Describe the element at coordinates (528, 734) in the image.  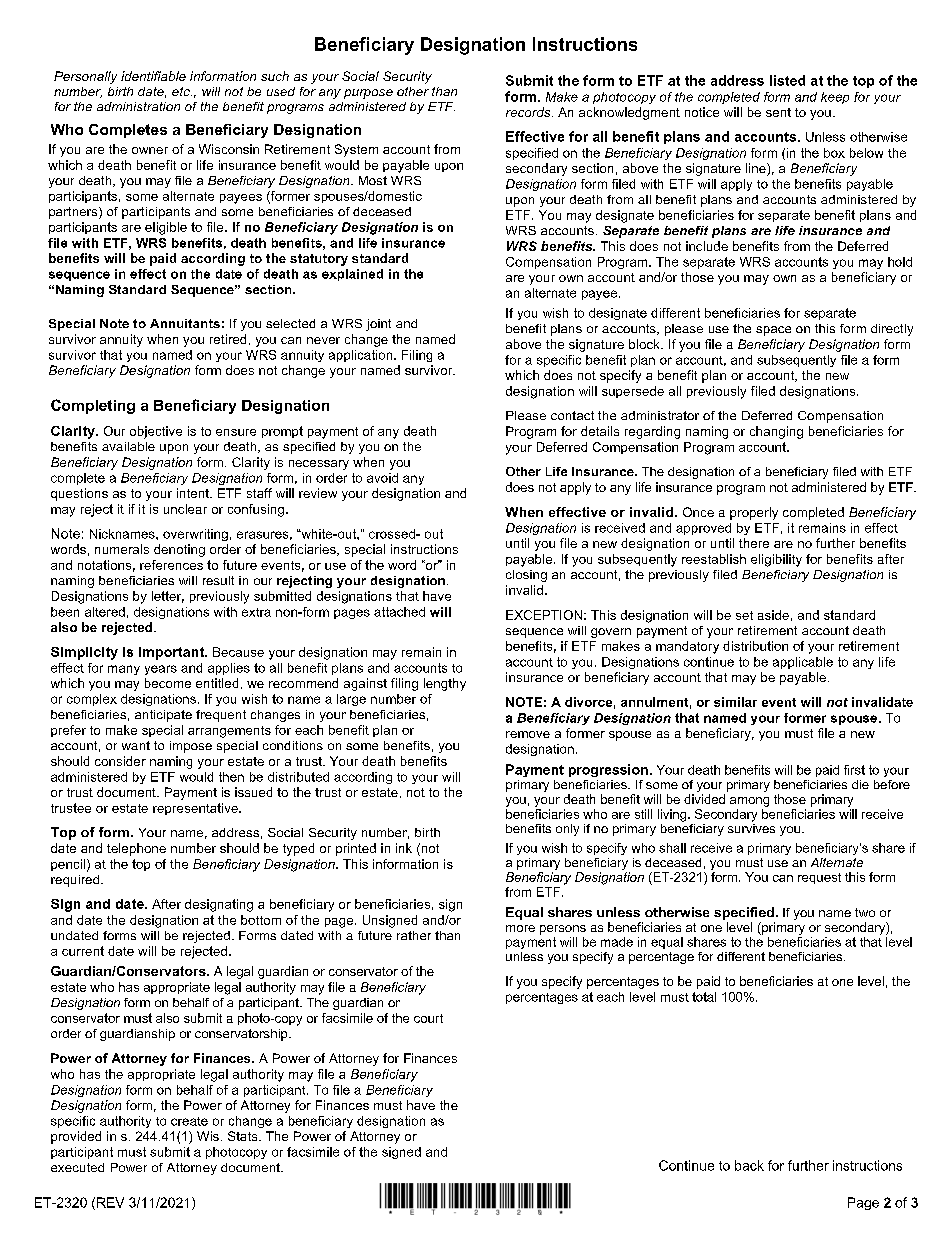
I see `remove` at that location.
